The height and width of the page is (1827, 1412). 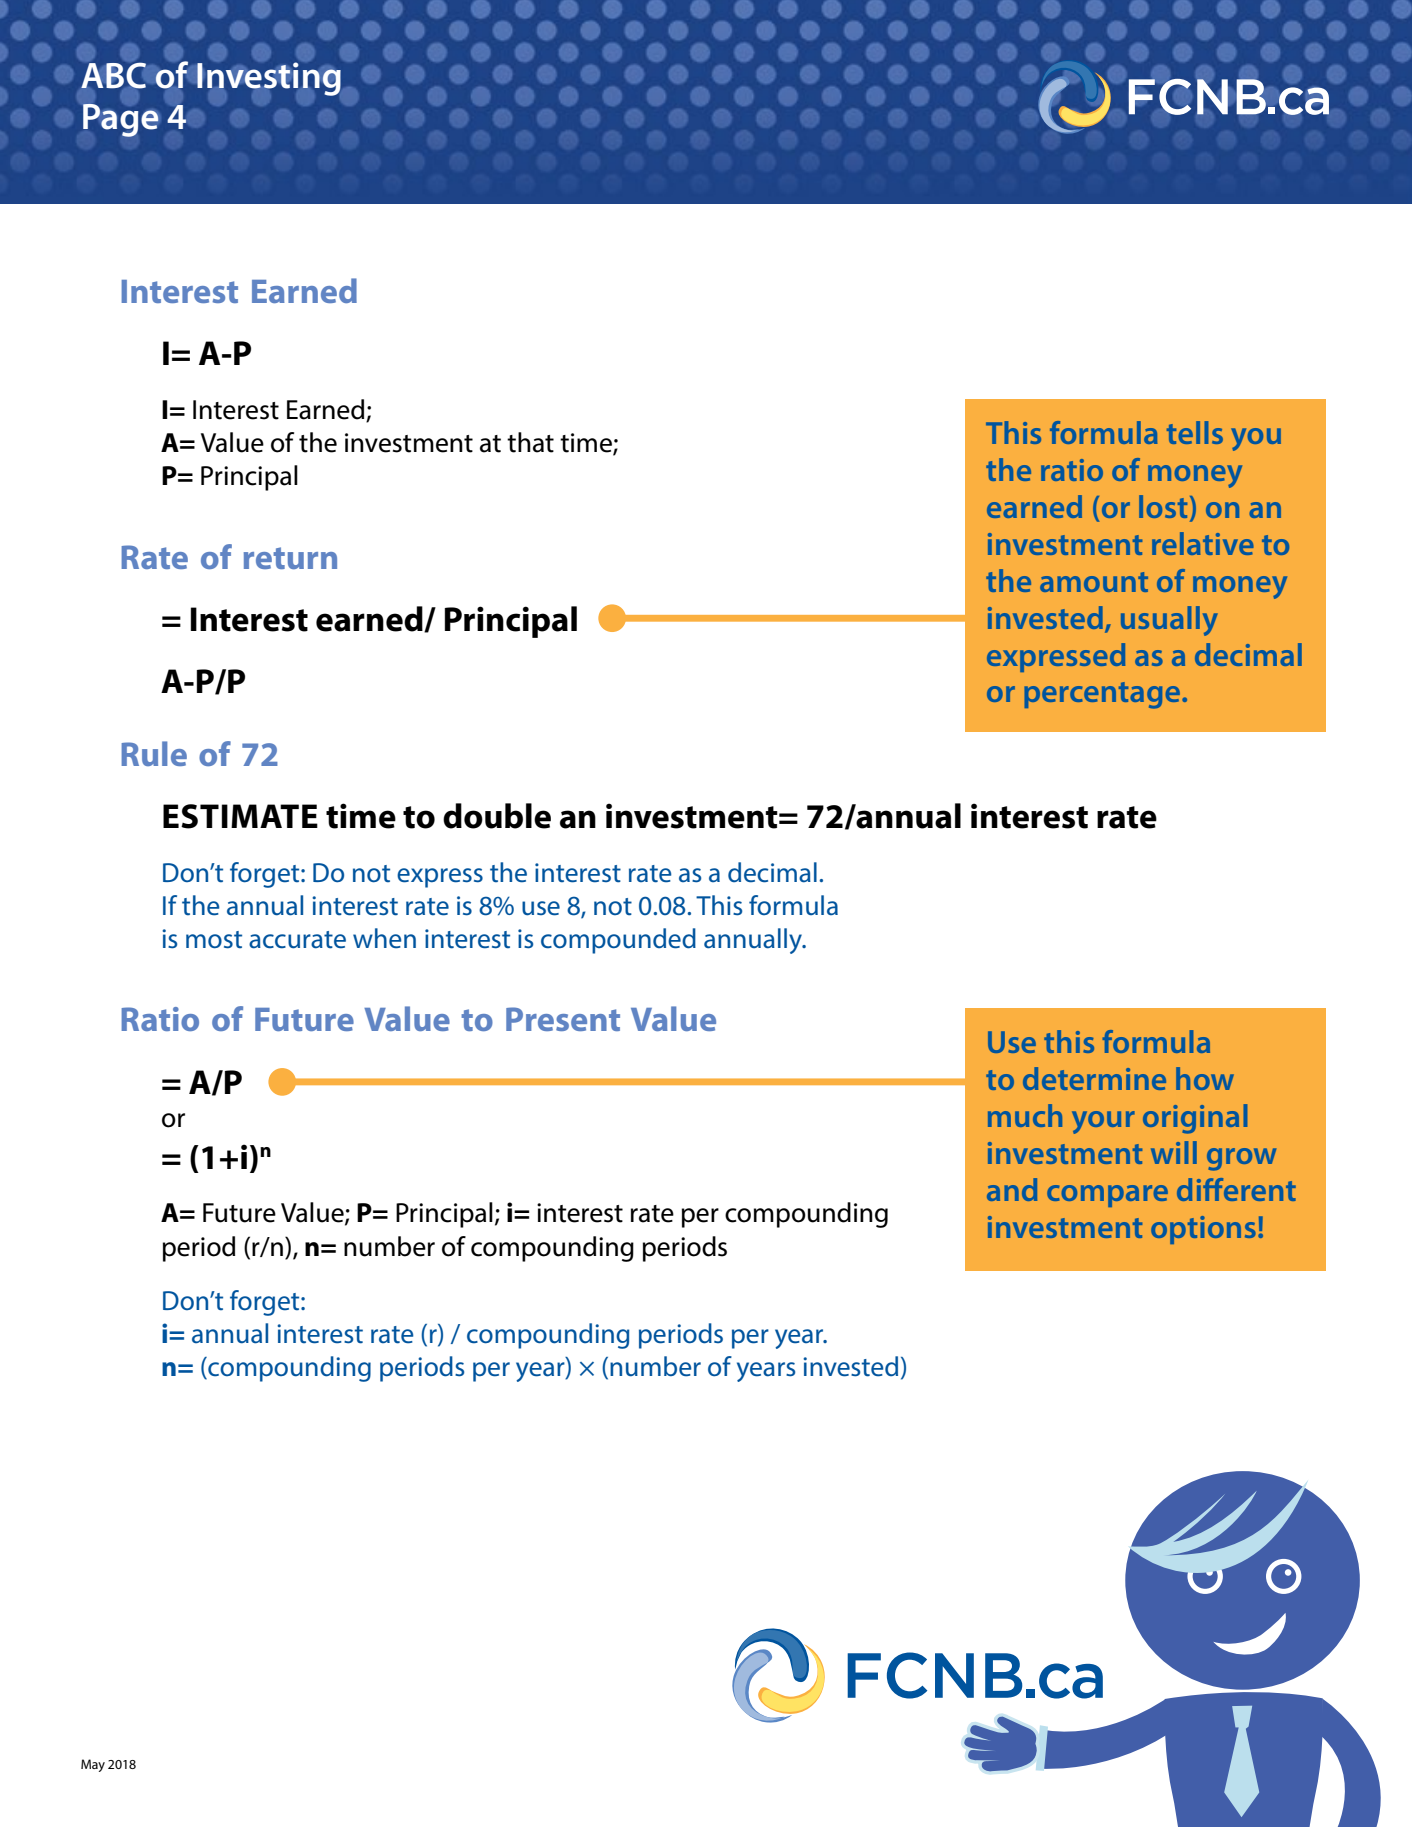 What do you see at coordinates (563, 1019) in the page?
I see `Present` at bounding box center [563, 1019].
